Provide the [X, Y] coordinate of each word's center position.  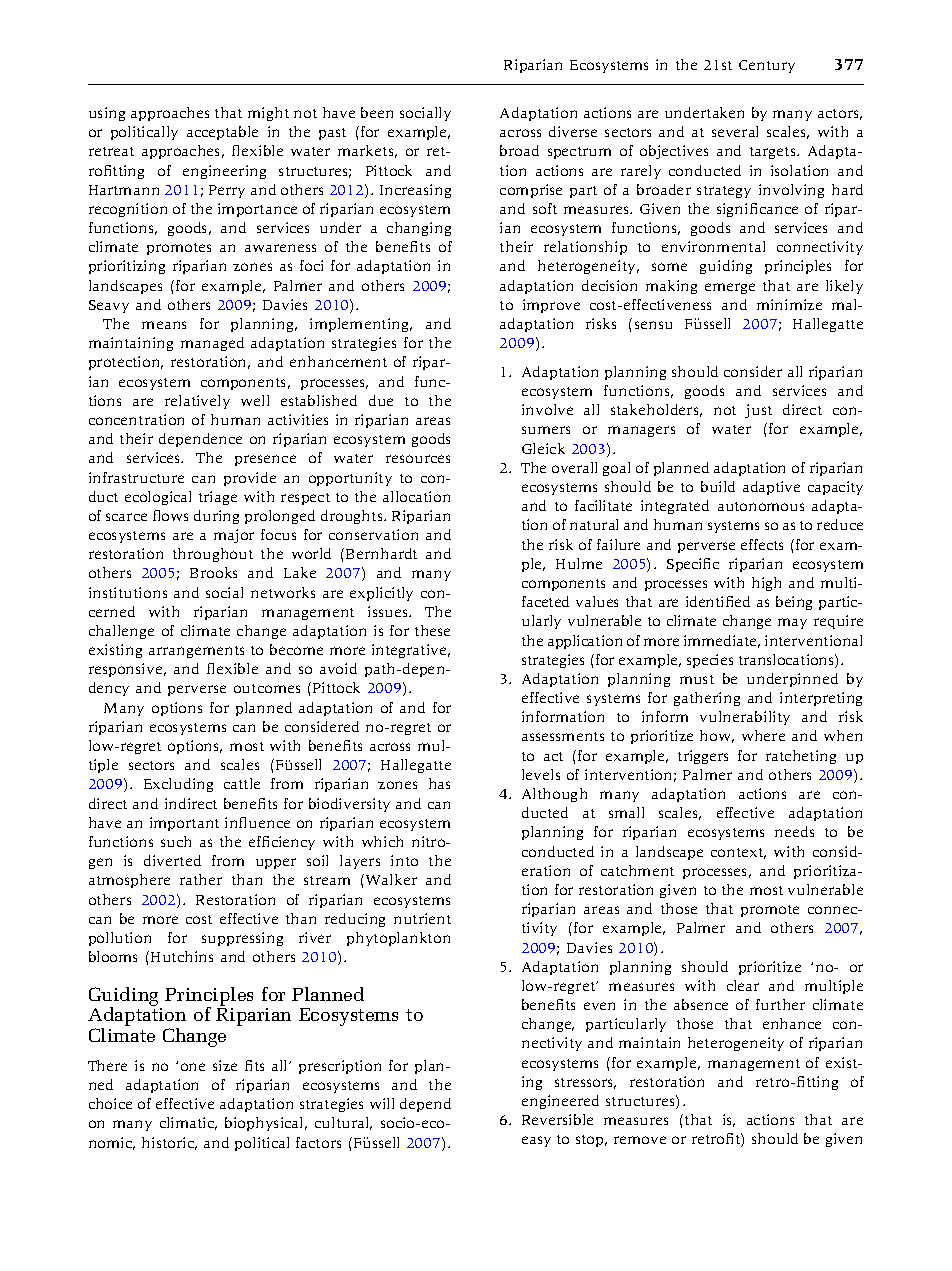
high [766, 584]
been [377, 112]
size [225, 1065]
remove [640, 1140]
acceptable [222, 133]
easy [536, 1141]
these [432, 630]
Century [767, 66]
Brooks [213, 572]
